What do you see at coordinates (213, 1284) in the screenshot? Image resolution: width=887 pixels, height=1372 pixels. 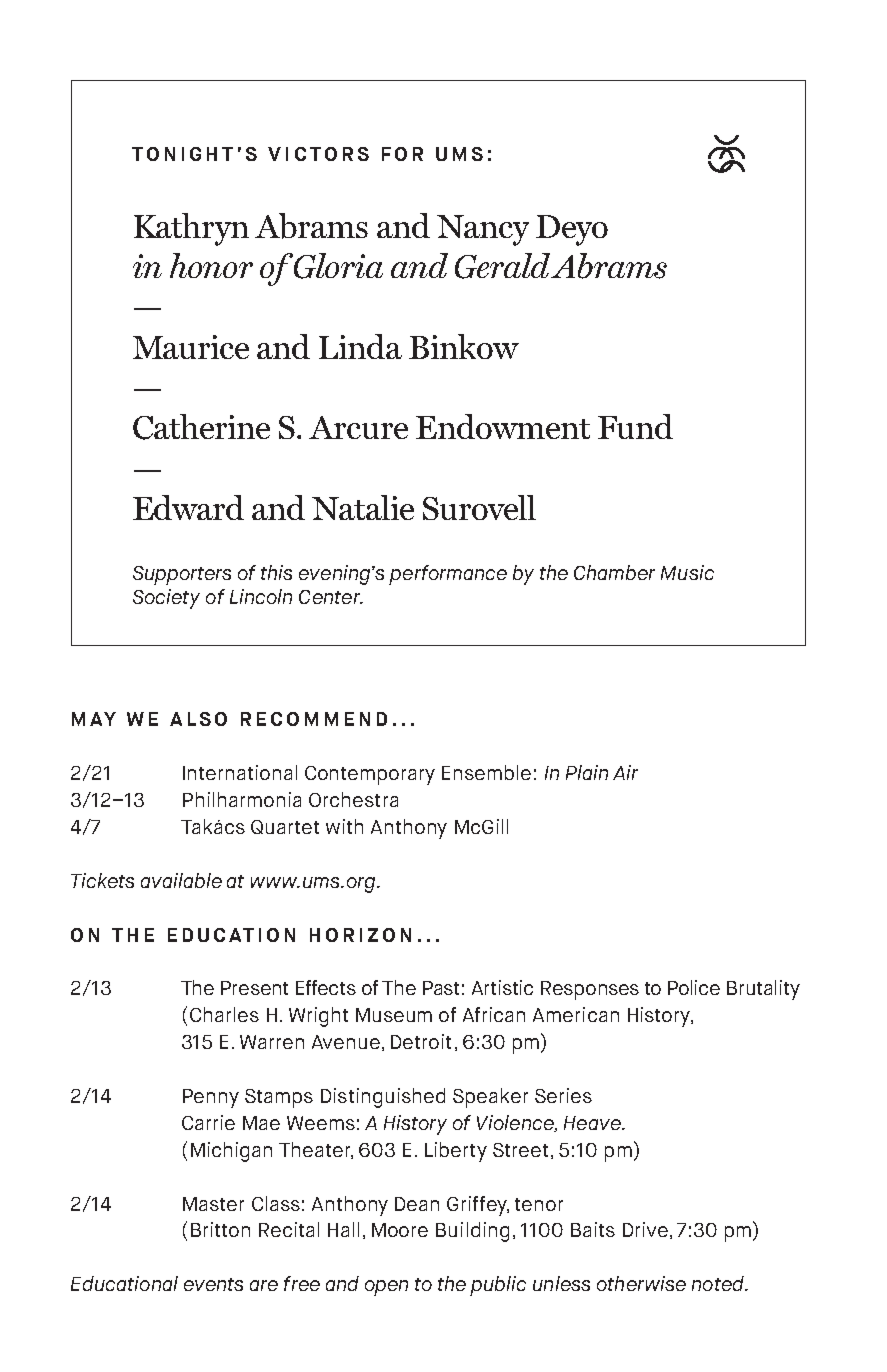 I see `events` at bounding box center [213, 1284].
